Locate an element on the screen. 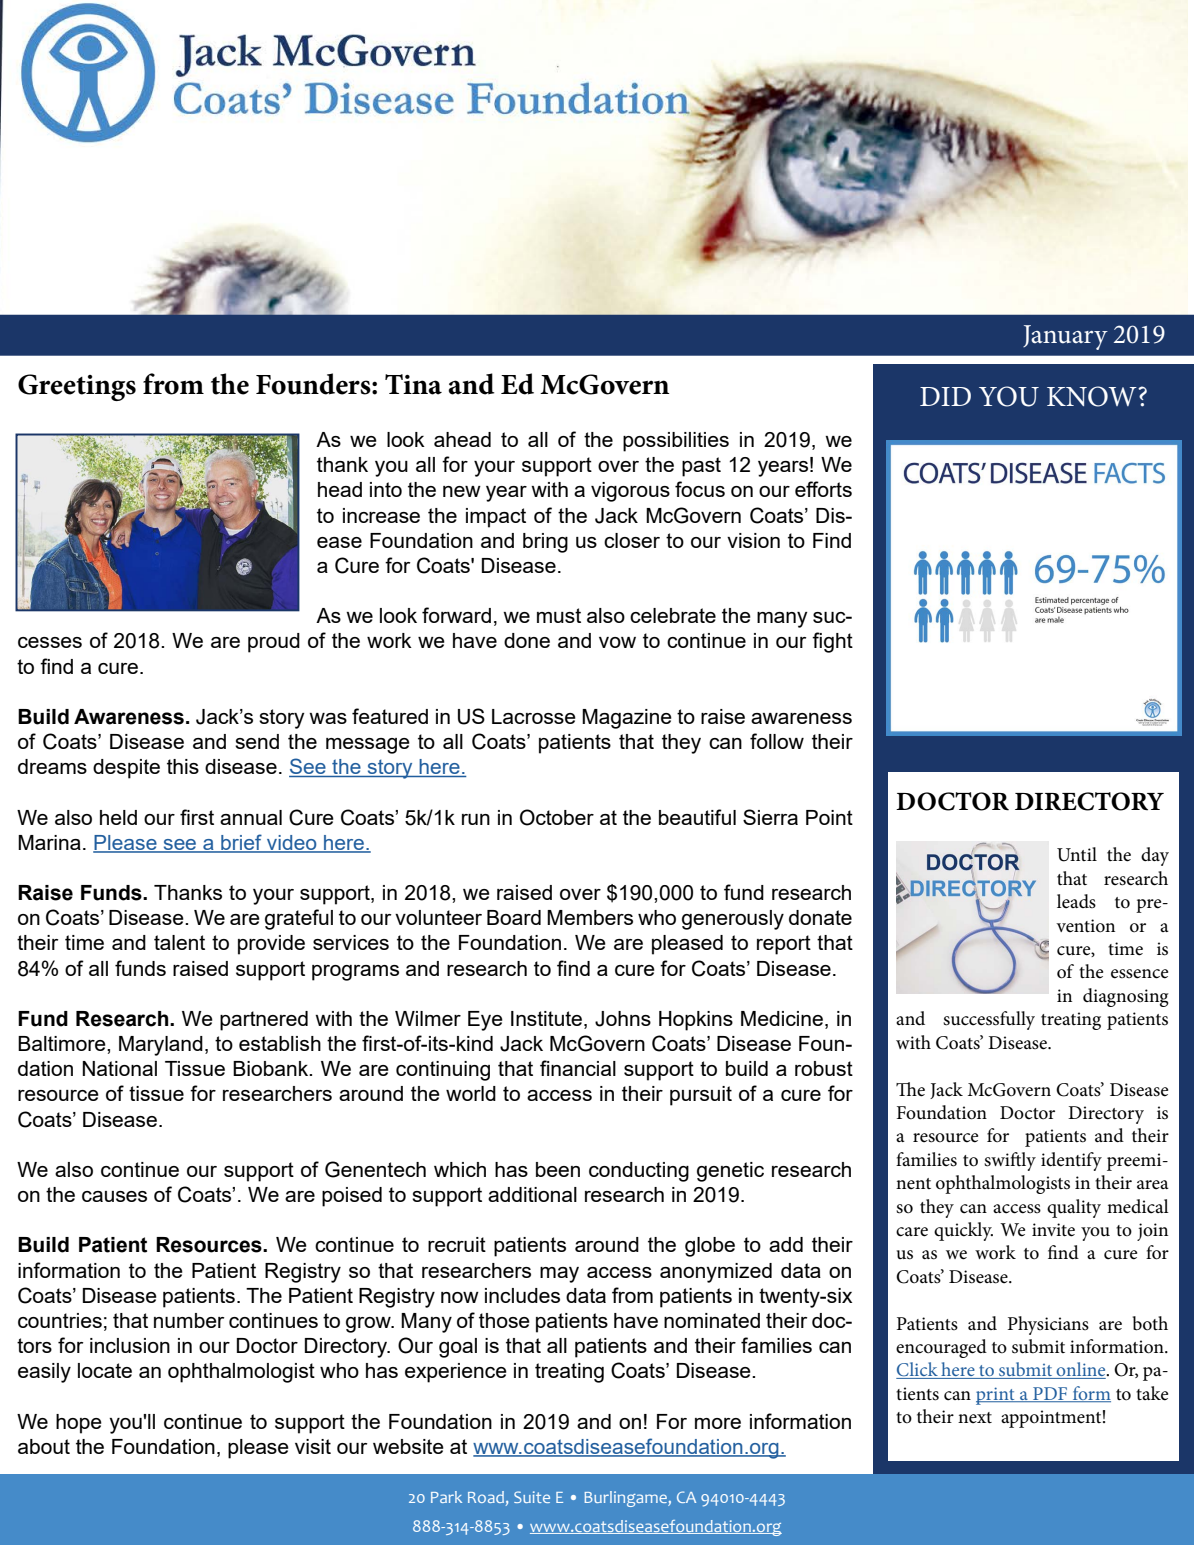 This screenshot has height=1545, width=1194. Until is located at coordinates (1077, 854).
